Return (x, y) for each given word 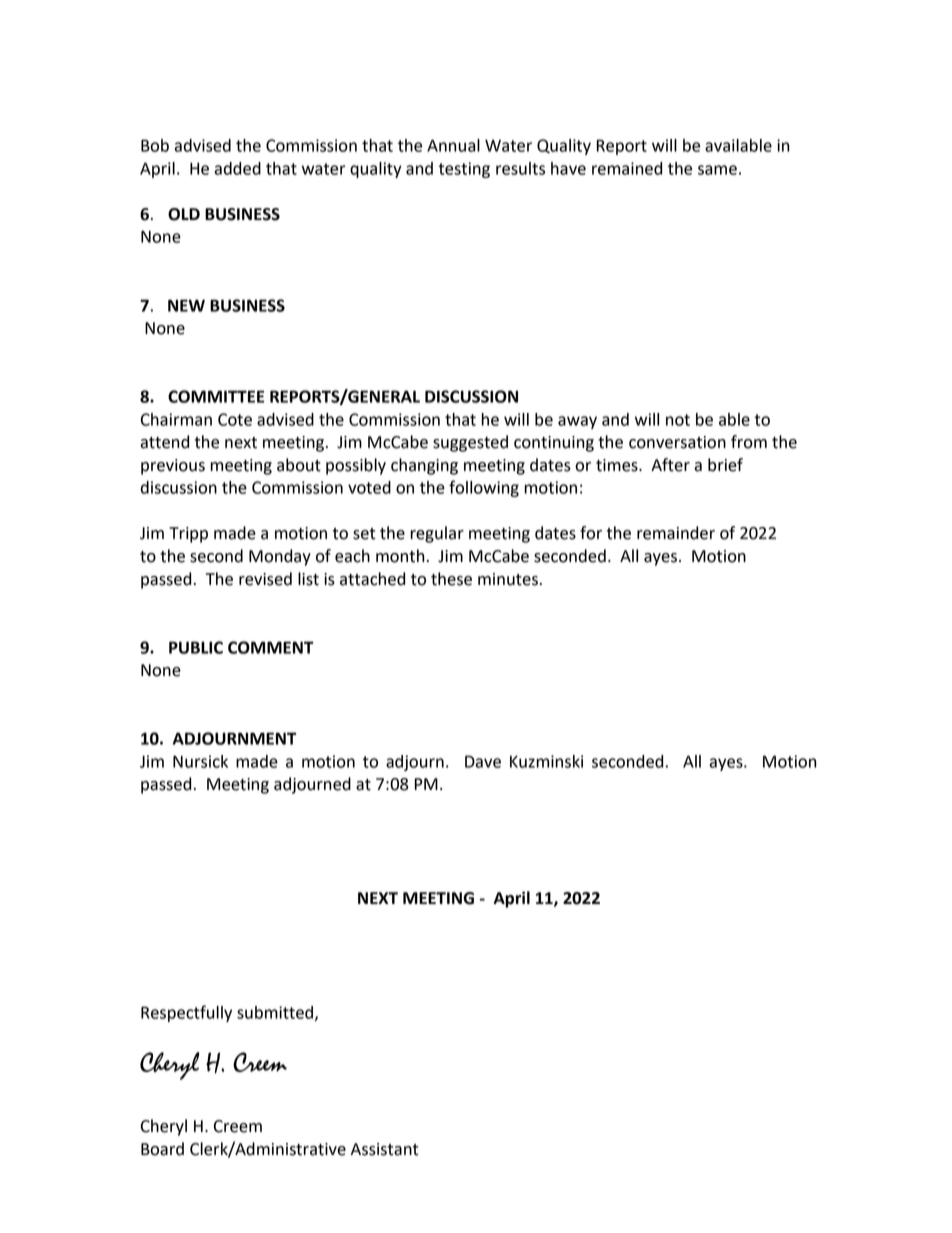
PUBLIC (196, 647)
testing (464, 170)
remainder (676, 533)
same (717, 170)
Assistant (384, 1149)
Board (162, 1149)
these (451, 579)
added (237, 168)
